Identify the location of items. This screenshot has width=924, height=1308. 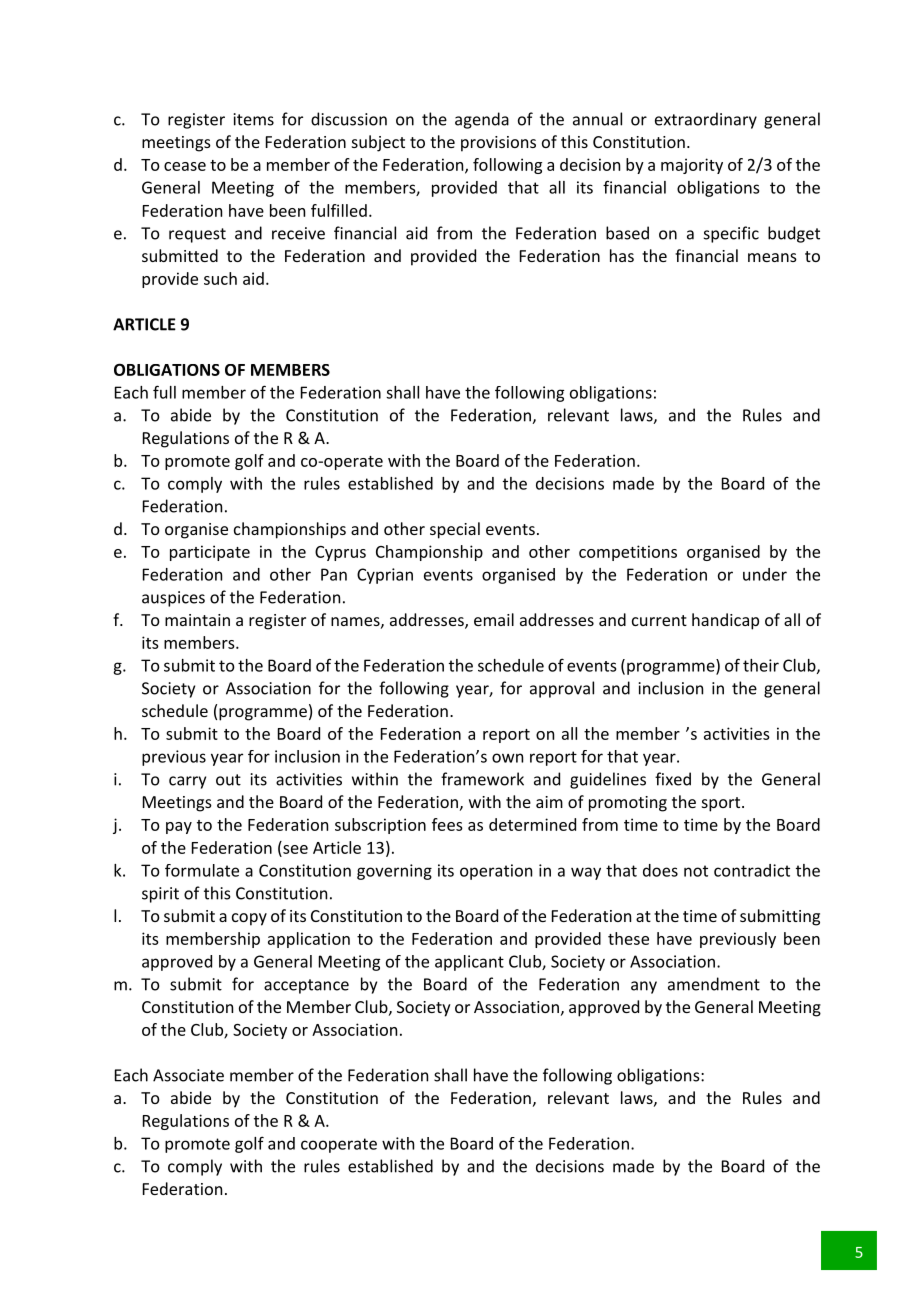
(253, 119).
